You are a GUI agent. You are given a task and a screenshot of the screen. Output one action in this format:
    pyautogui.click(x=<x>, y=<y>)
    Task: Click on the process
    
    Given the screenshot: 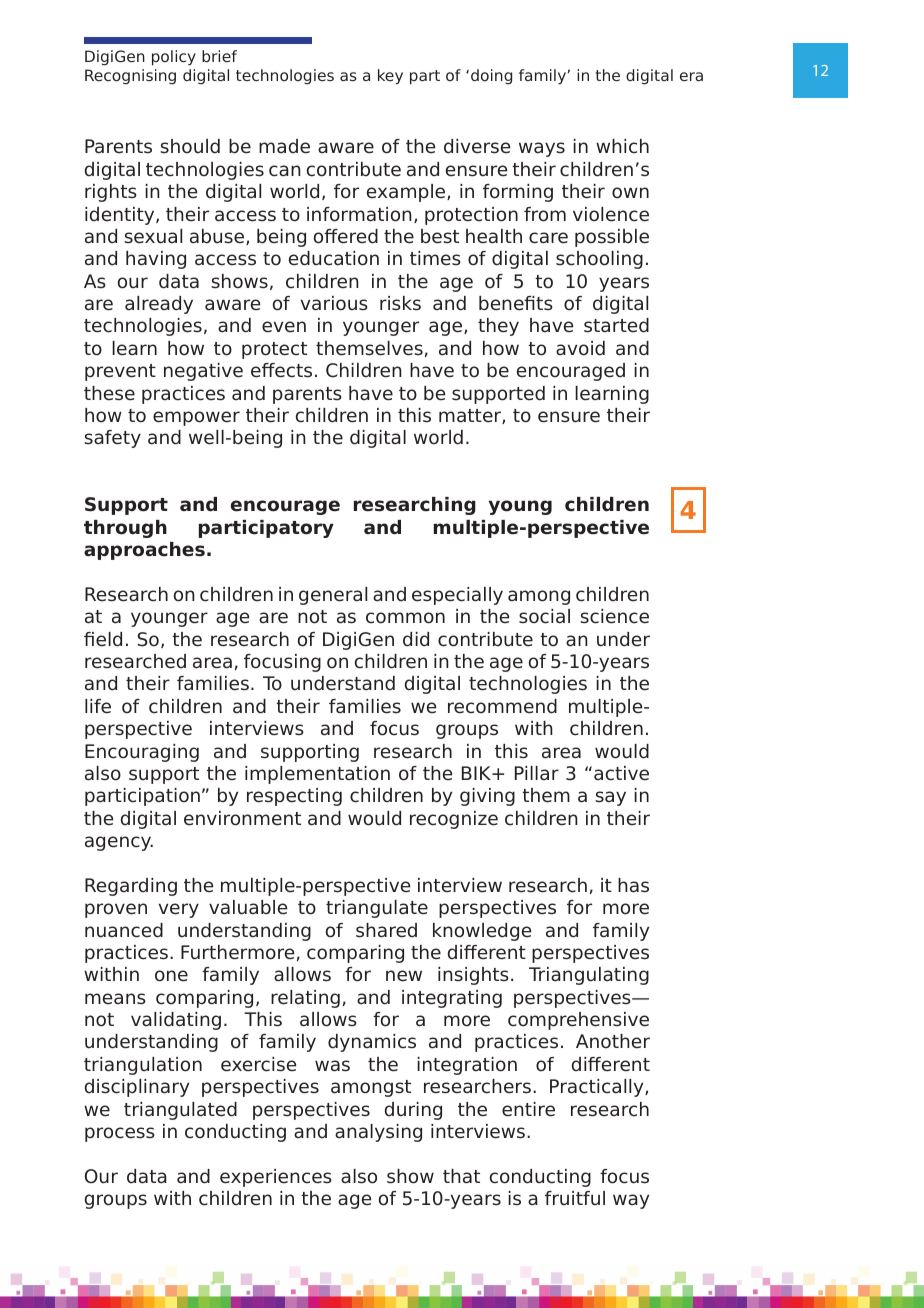 What is the action you would take?
    pyautogui.click(x=120, y=1134)
